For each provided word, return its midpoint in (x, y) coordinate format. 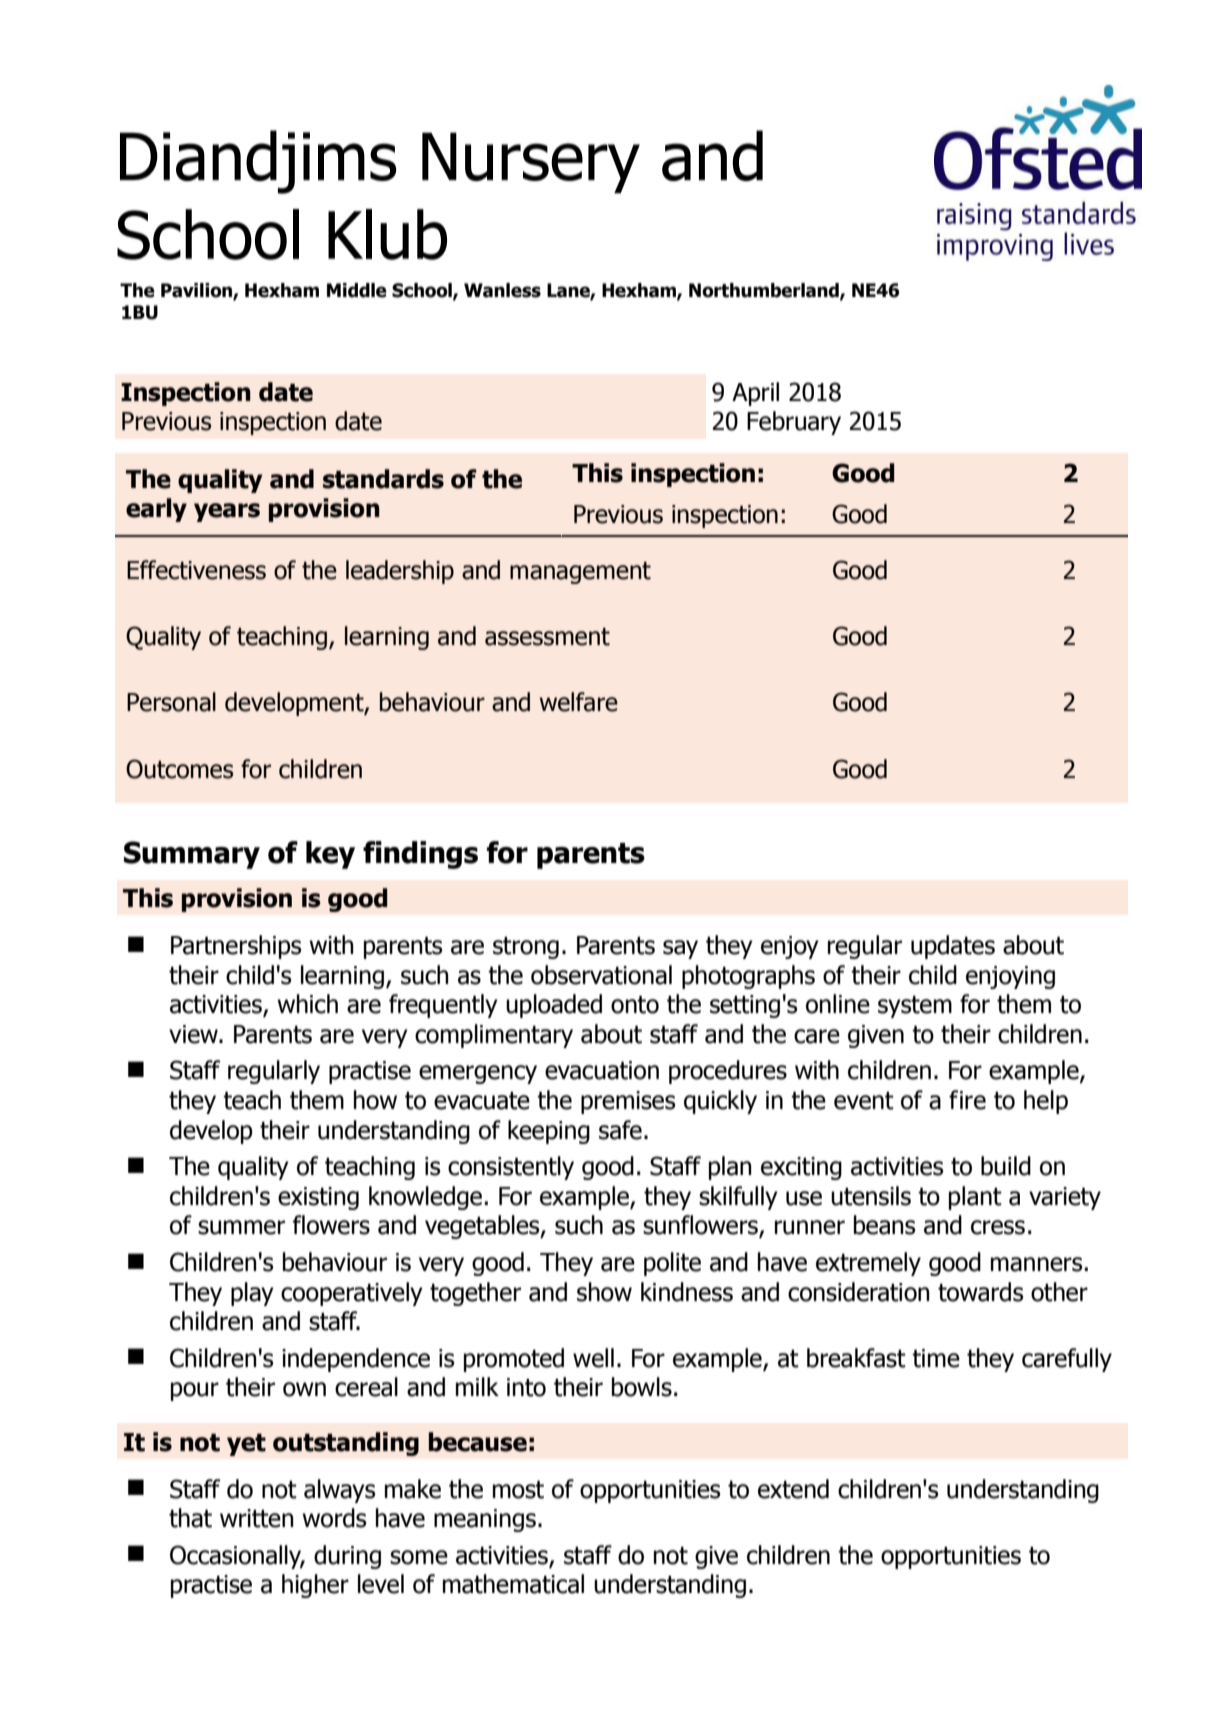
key (330, 855)
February (794, 423)
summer (241, 1227)
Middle (357, 290)
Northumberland (765, 291)
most (518, 1490)
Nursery (531, 163)
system (915, 1007)
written (257, 1518)
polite (672, 1264)
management (580, 573)
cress (998, 1227)
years (227, 512)
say (680, 949)
